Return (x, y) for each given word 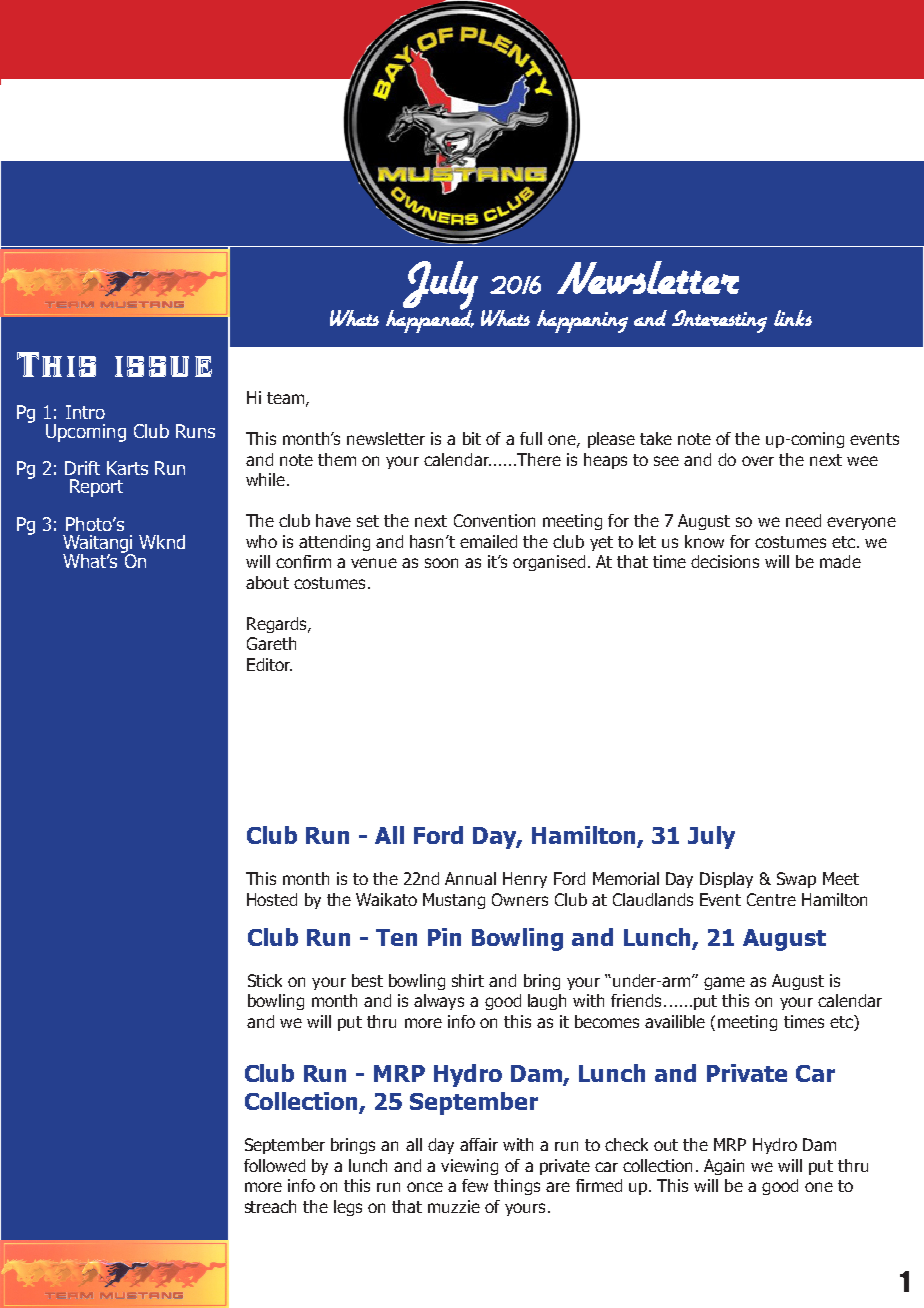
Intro (85, 412)
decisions (725, 561)
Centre (771, 899)
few (475, 1185)
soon (441, 563)
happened (430, 320)
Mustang (454, 901)
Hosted (272, 899)
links (793, 318)
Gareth (271, 643)
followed (274, 1165)
